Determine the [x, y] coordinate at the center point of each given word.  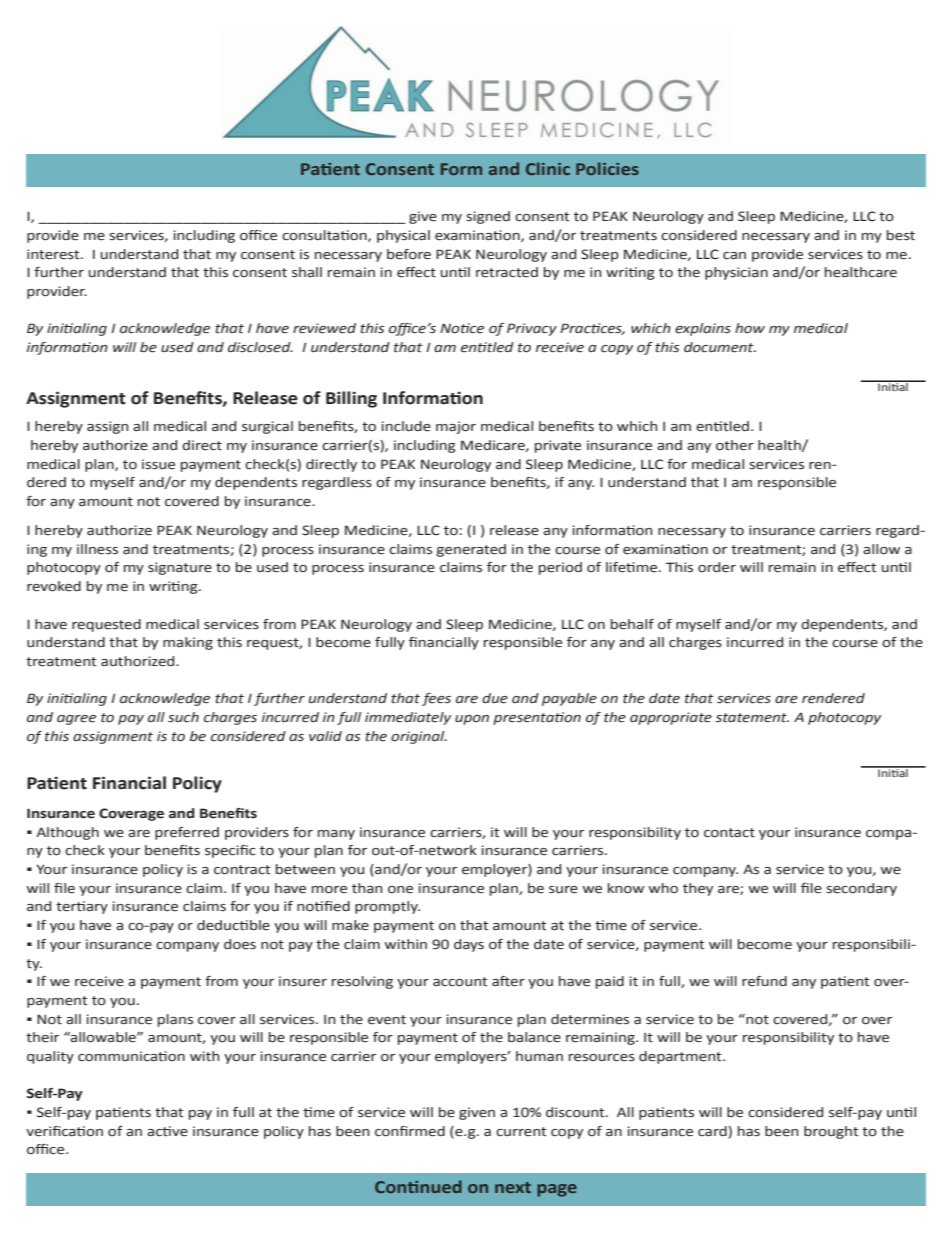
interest [54, 254]
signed [488, 217]
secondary [861, 889]
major [456, 427]
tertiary [82, 907]
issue [158, 464]
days [469, 945]
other [735, 445]
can [734, 256]
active [167, 1131]
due [495, 698]
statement [752, 718]
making [188, 643]
